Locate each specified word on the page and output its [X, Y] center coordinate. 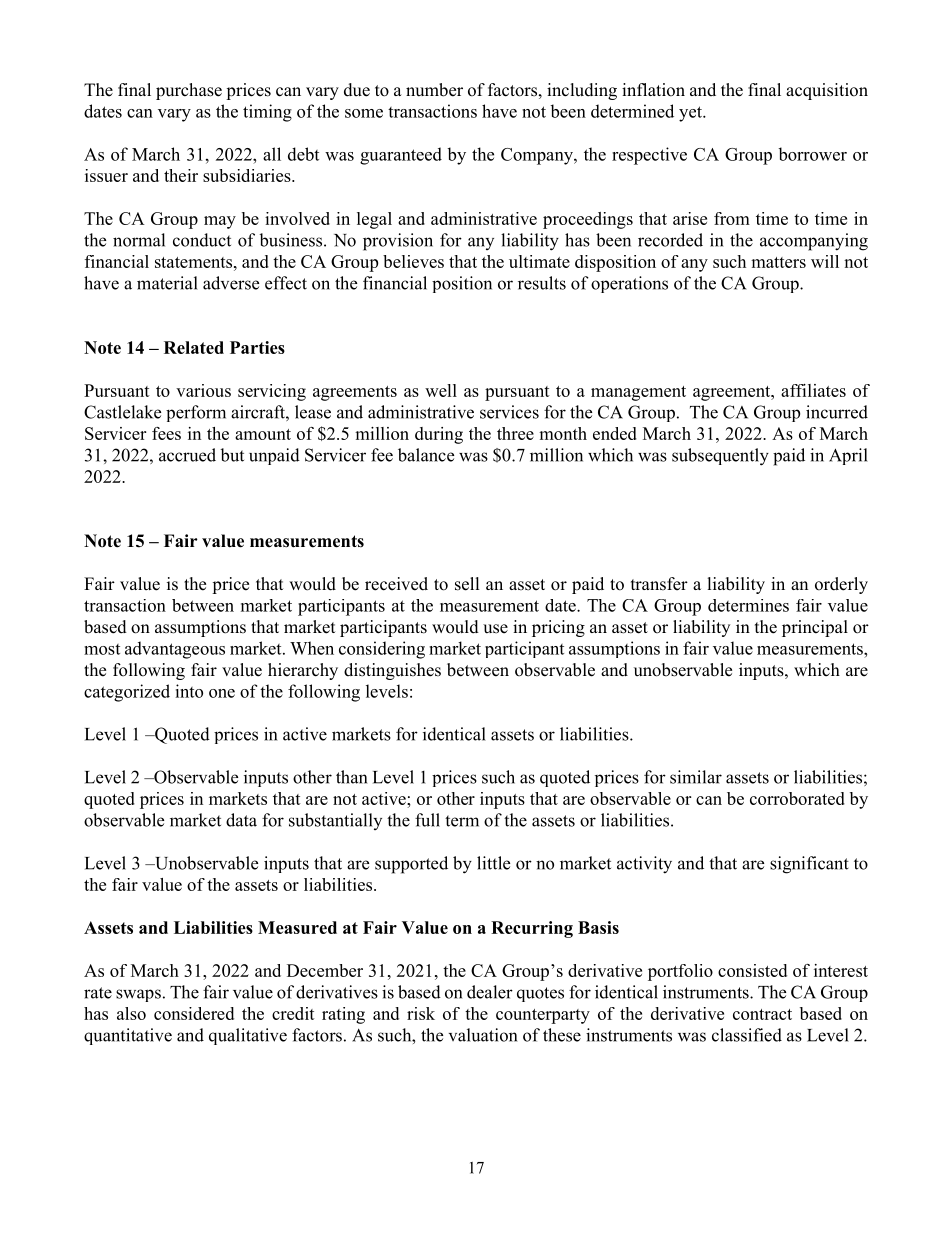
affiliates [813, 390]
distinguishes [392, 671]
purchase [189, 91]
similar [696, 777]
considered [194, 1013]
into [189, 691]
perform [196, 413]
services [509, 412]
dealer [490, 992]
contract [762, 1014]
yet [691, 114]
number [434, 90]
